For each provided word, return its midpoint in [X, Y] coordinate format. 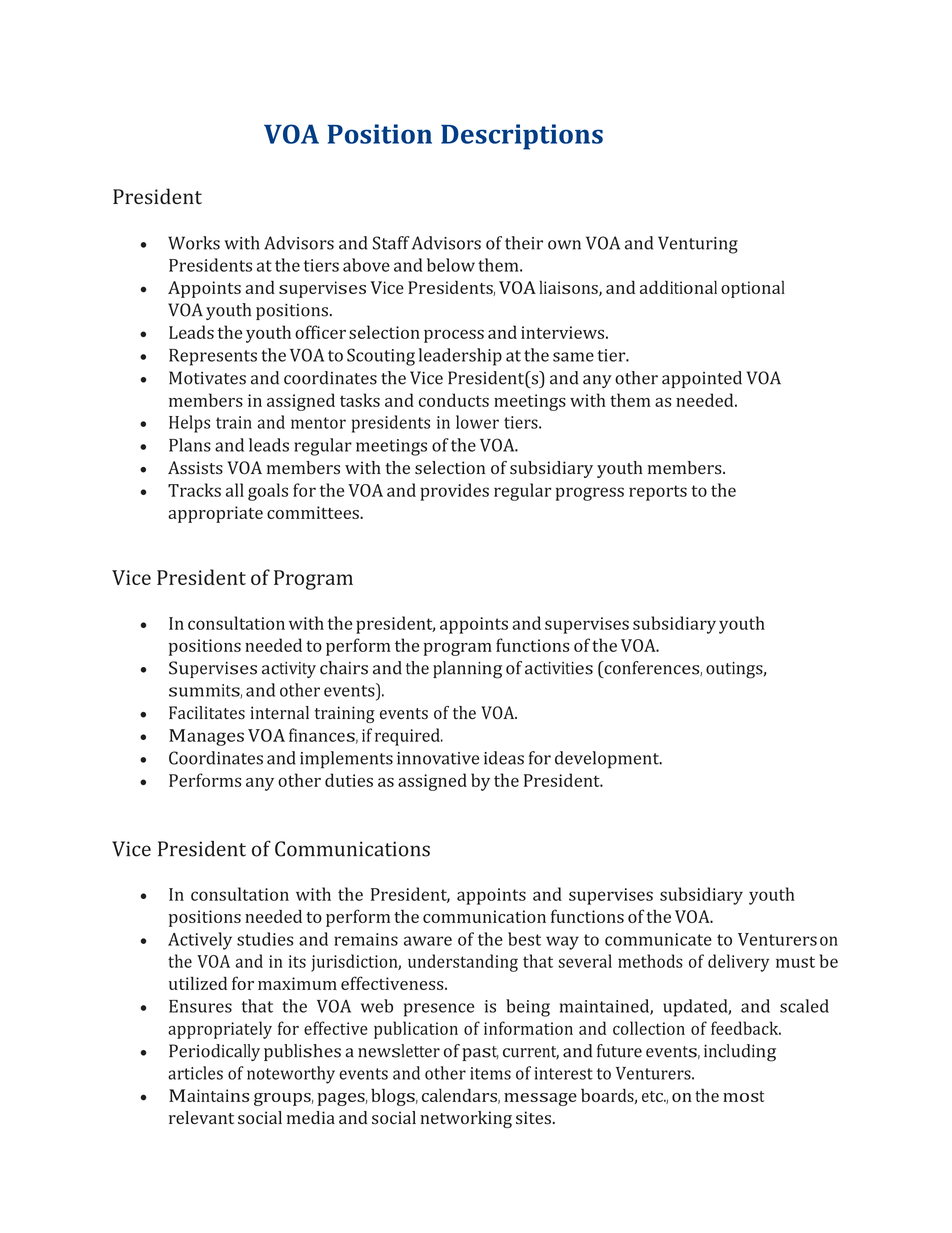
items [490, 1073]
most [743, 1096]
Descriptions [522, 137]
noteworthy [291, 1075]
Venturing [698, 245]
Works [194, 243]
